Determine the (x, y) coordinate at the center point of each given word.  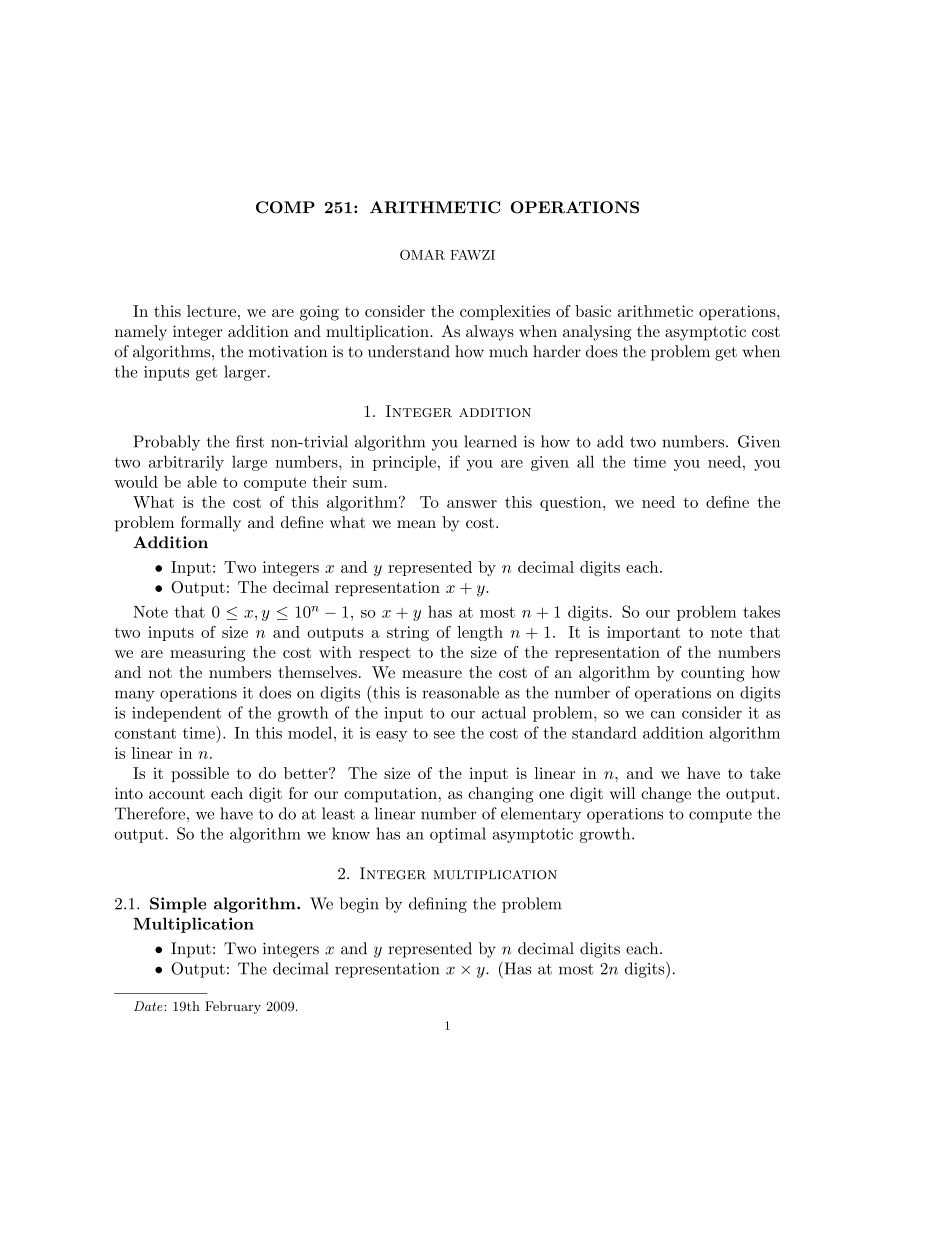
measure (432, 674)
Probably (167, 443)
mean (416, 524)
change (666, 795)
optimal (458, 835)
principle (404, 463)
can (663, 714)
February (233, 1007)
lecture (211, 311)
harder (557, 351)
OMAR (422, 255)
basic (593, 311)
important (643, 633)
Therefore (150, 813)
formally (211, 524)
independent (176, 714)
